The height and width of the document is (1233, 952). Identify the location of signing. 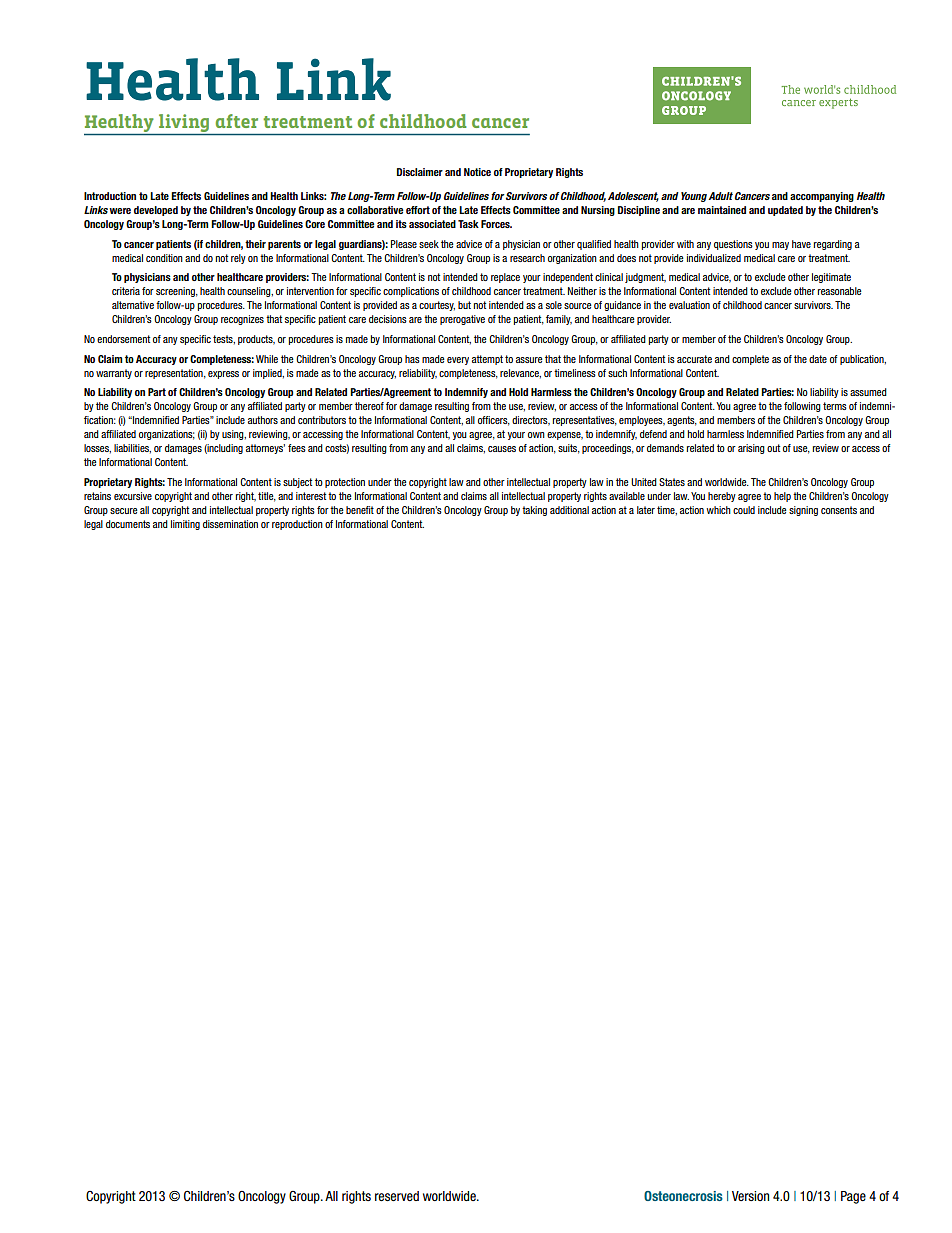
(803, 511).
